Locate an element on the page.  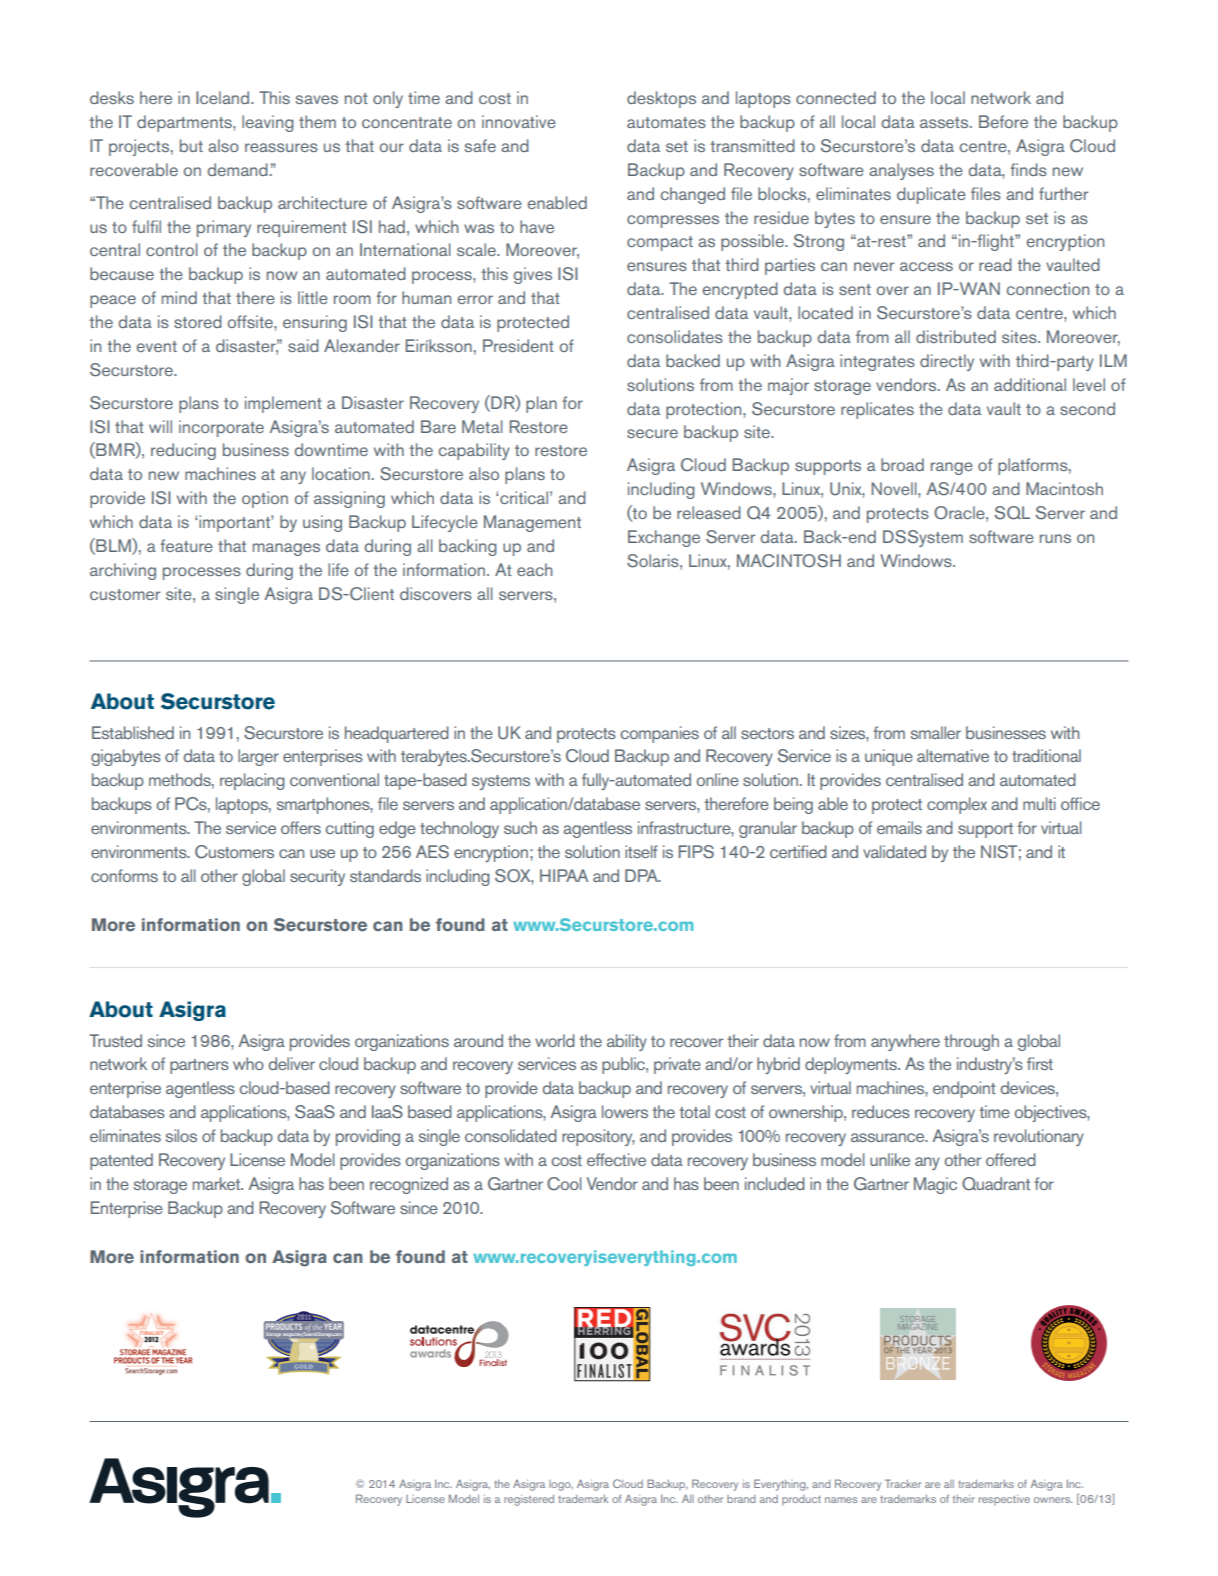
complex is located at coordinates (957, 805).
